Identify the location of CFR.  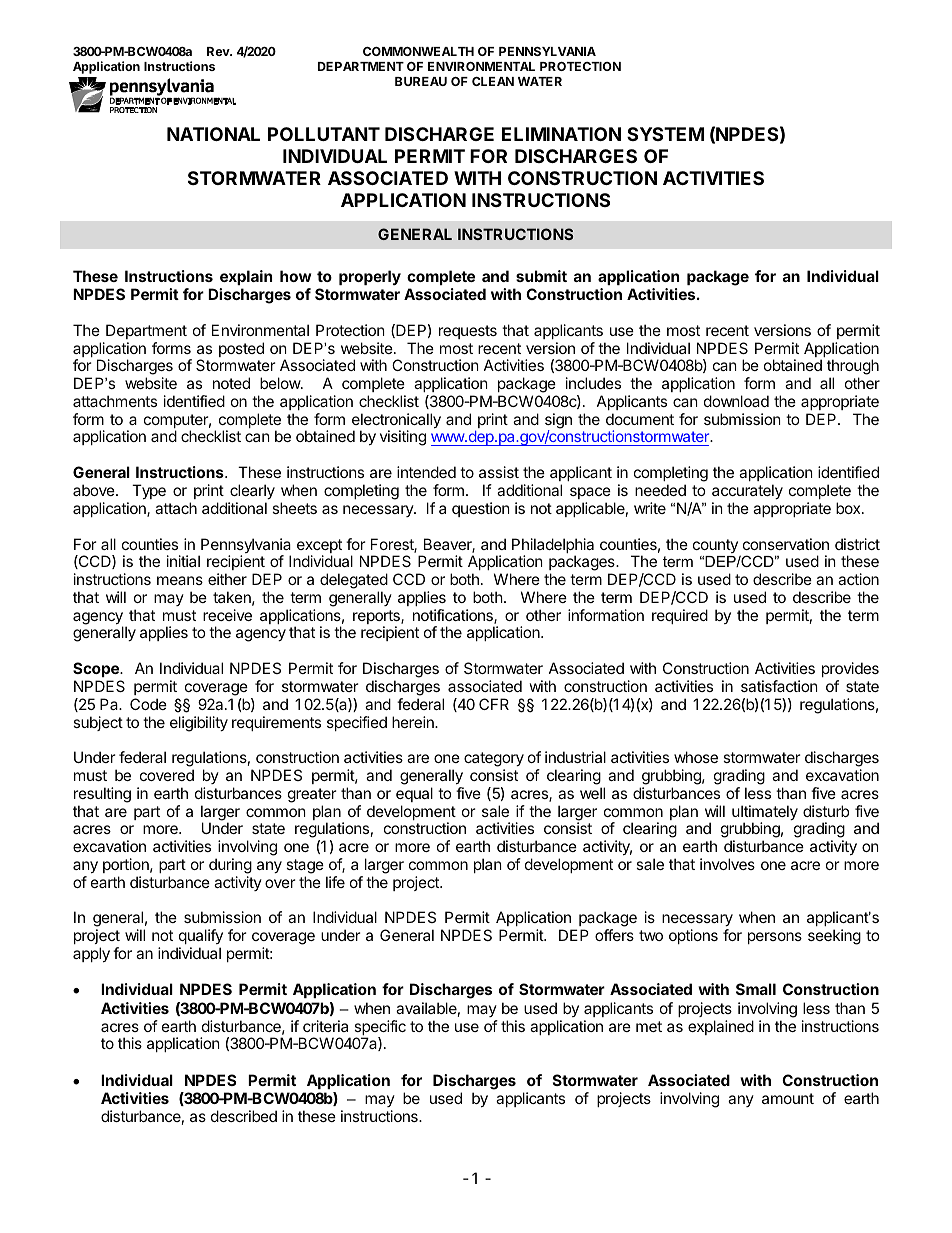
(494, 704).
